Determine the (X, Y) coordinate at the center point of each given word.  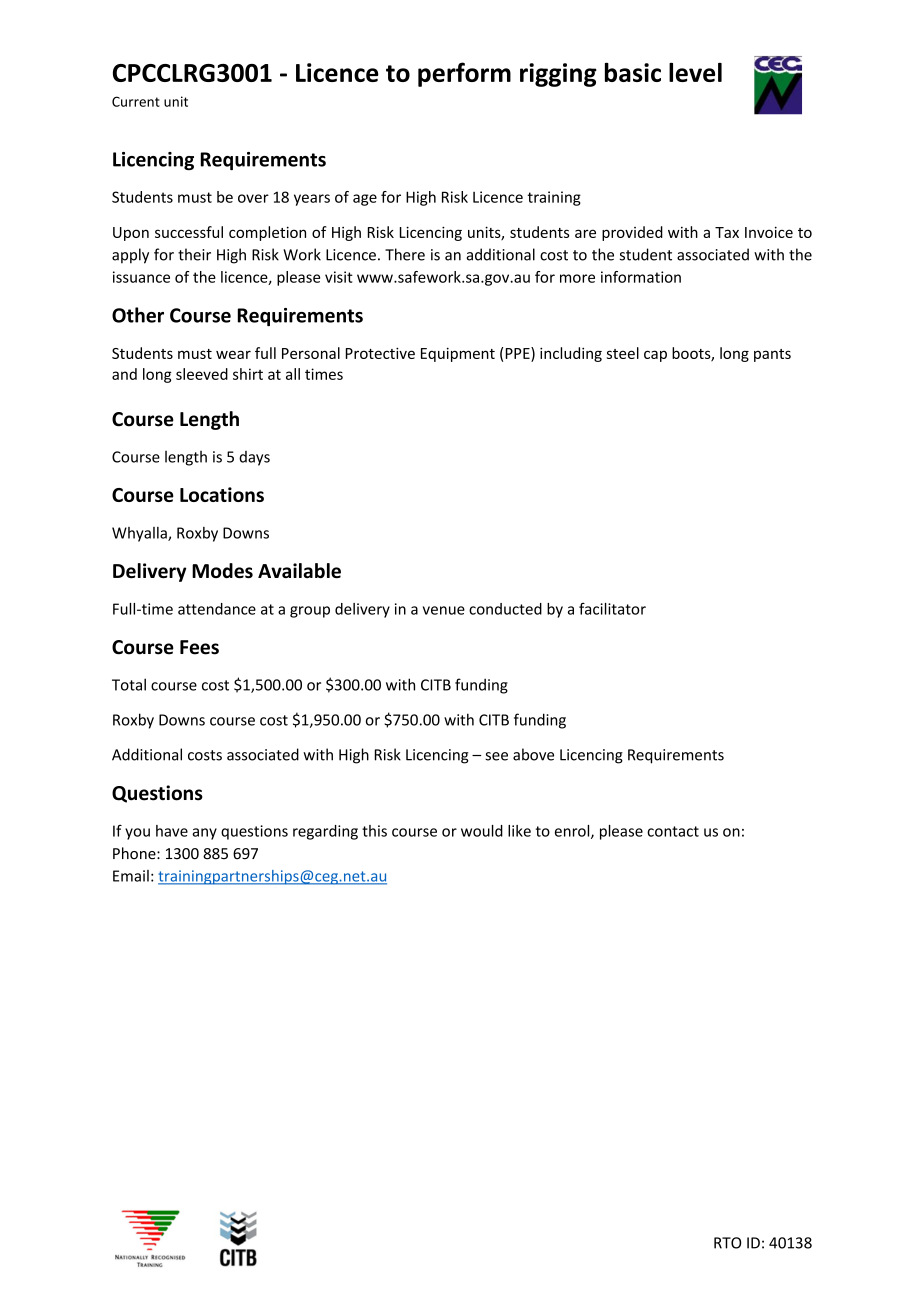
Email (131, 876)
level (695, 72)
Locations (222, 494)
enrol (573, 832)
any (204, 834)
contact (673, 831)
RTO (727, 1243)
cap (655, 356)
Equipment (458, 354)
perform (464, 74)
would (482, 831)
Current (136, 101)
